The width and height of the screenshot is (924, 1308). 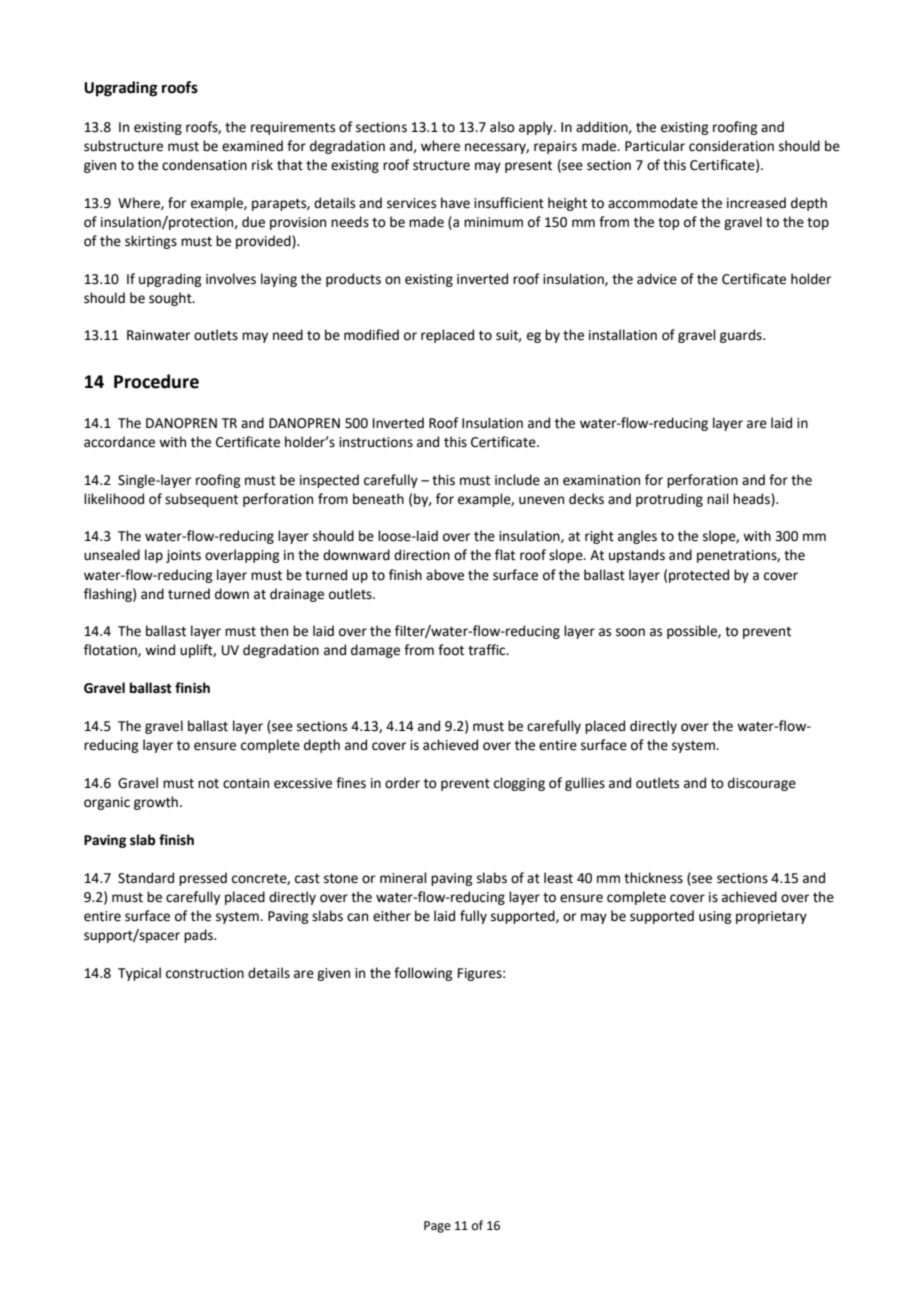 I want to click on instructions, so click(x=376, y=442).
